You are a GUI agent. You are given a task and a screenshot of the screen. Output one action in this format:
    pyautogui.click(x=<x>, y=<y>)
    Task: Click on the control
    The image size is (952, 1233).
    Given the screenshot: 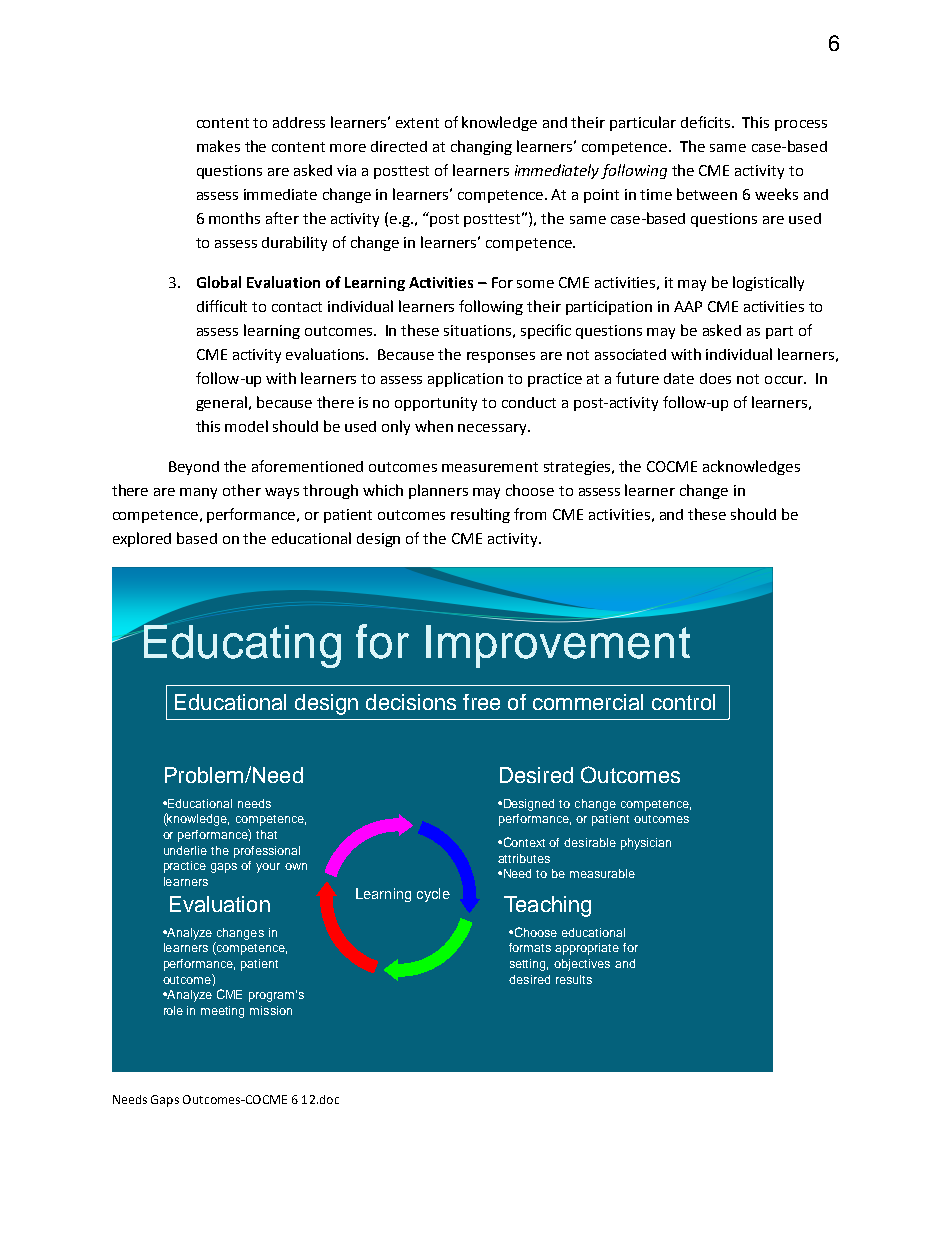 What is the action you would take?
    pyautogui.click(x=683, y=702)
